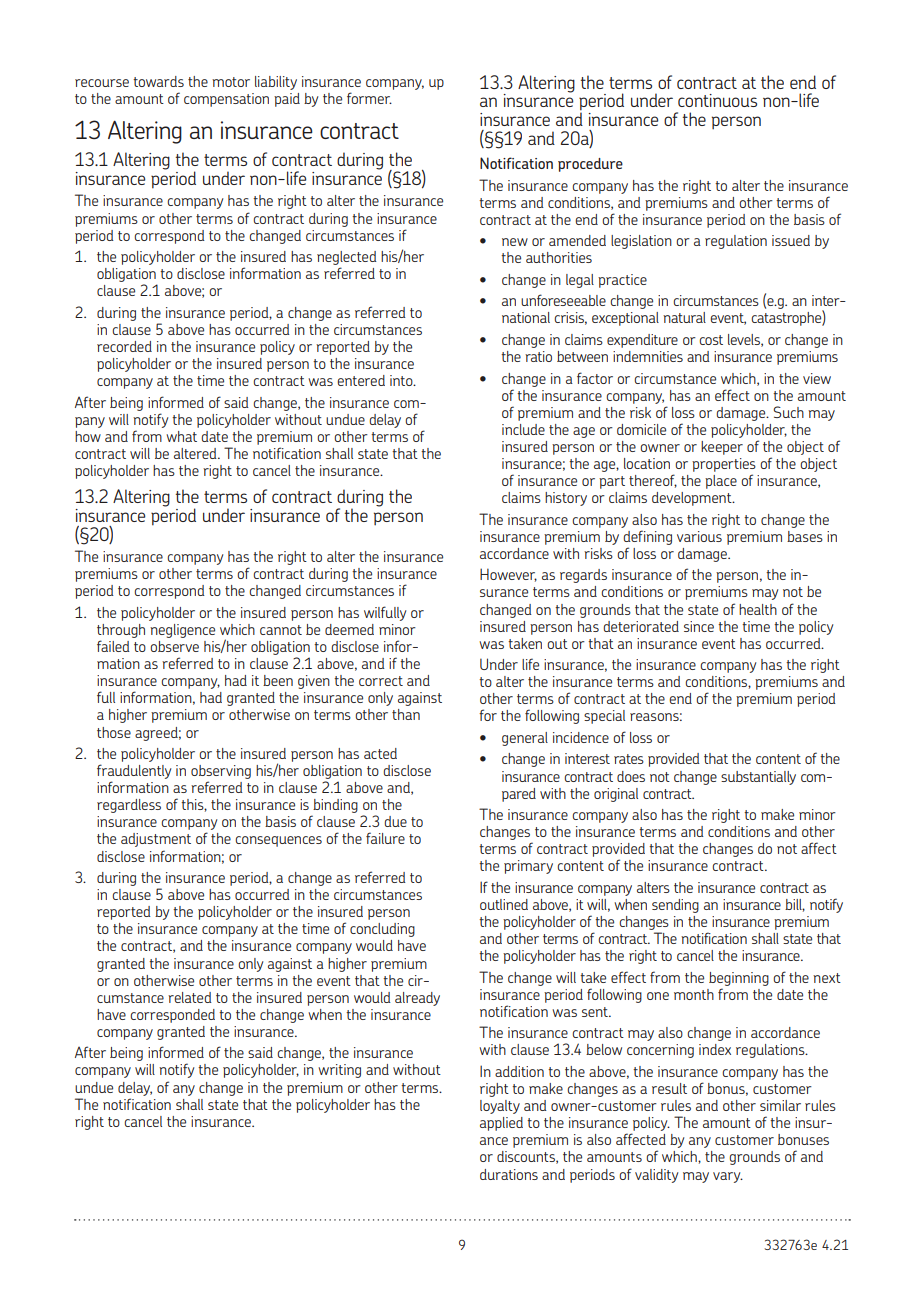 This screenshot has width=924, height=1308. What do you see at coordinates (182, 631) in the screenshot?
I see `negligence` at bounding box center [182, 631].
